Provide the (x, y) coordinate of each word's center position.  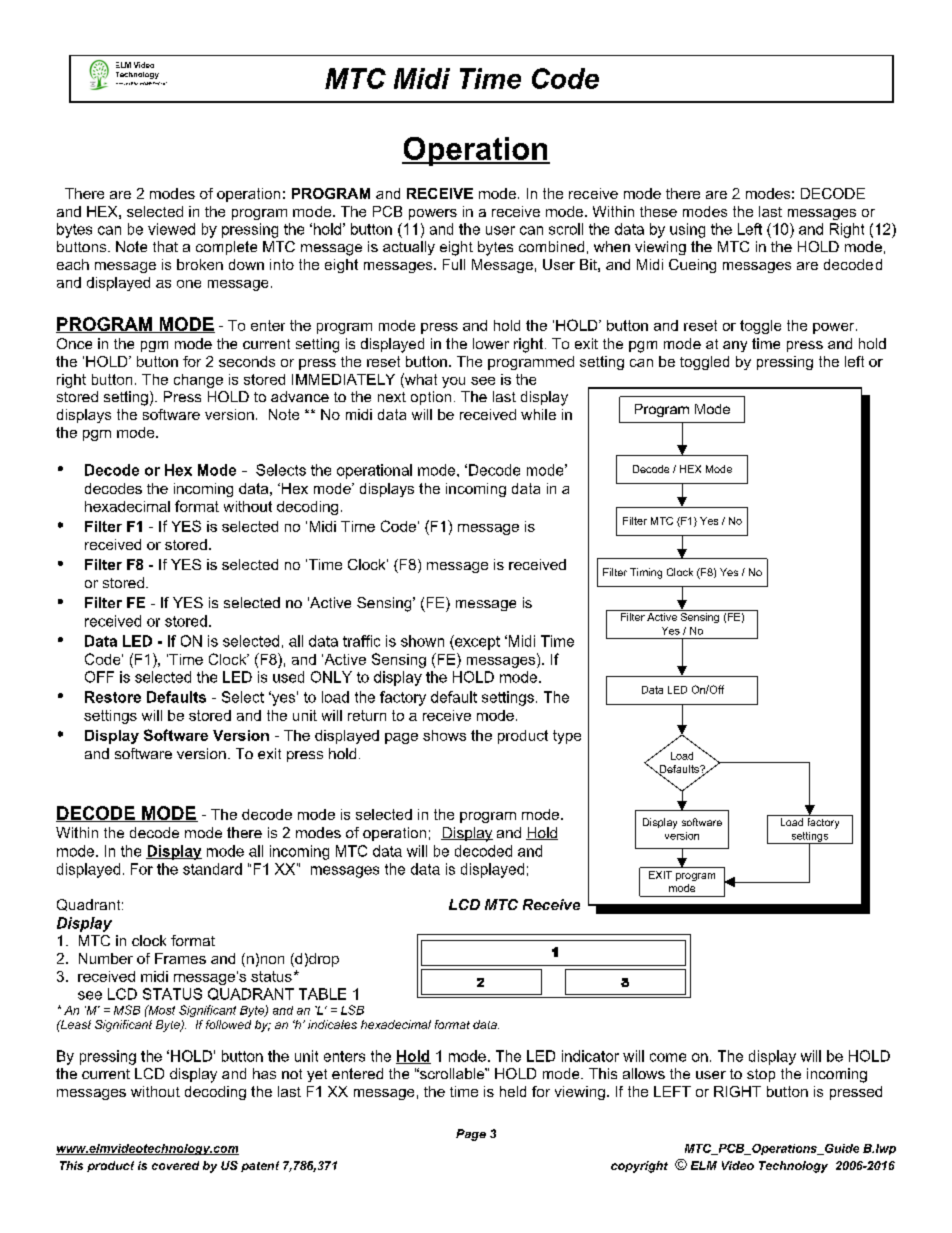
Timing (646, 573)
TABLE (322, 994)
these (658, 211)
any (735, 346)
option (431, 398)
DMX (134, 83)
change (198, 381)
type (567, 737)
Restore (113, 697)
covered (175, 1165)
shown (422, 641)
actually (409, 248)
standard (212, 869)
